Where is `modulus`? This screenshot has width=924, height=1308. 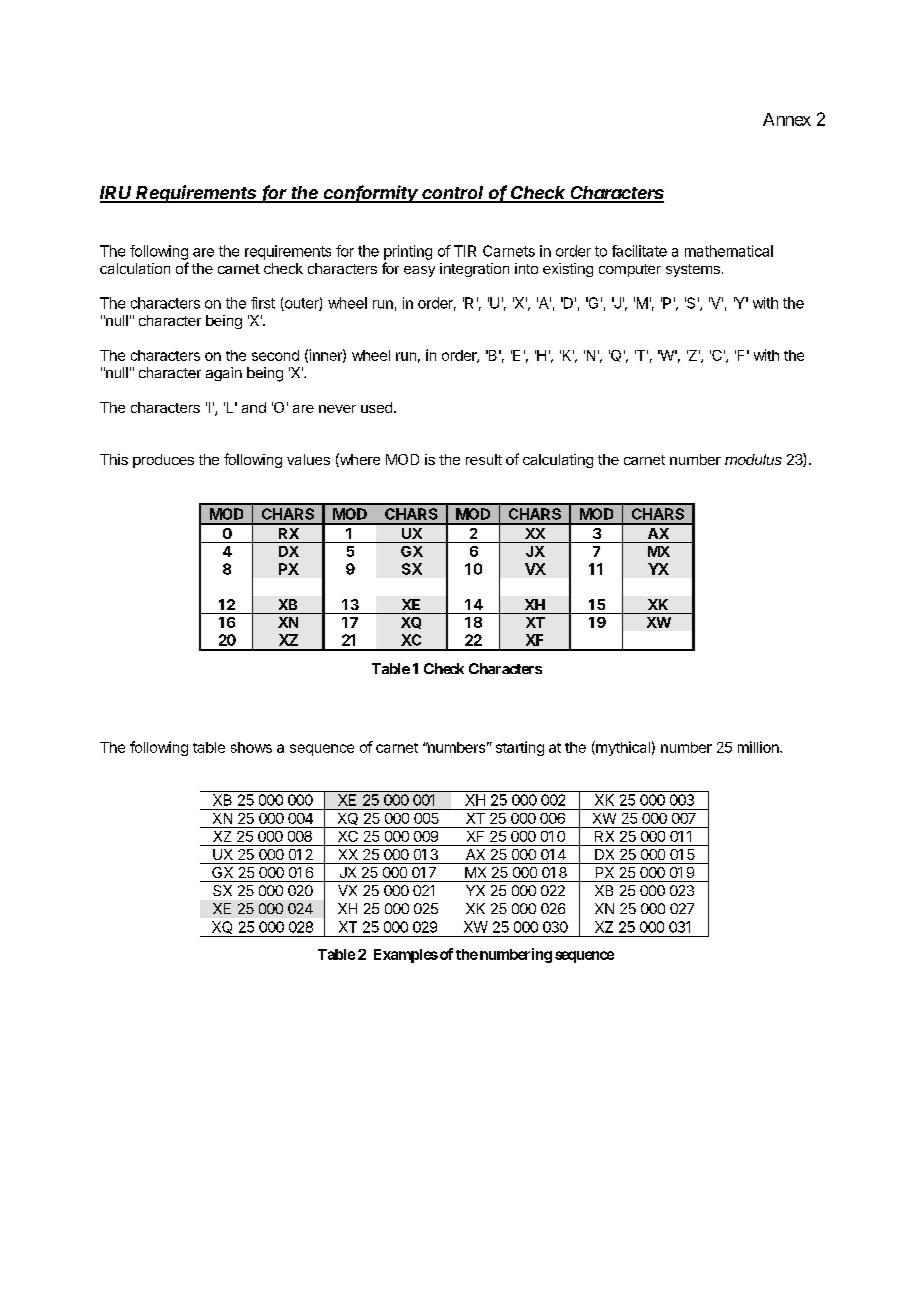 modulus is located at coordinates (753, 459).
